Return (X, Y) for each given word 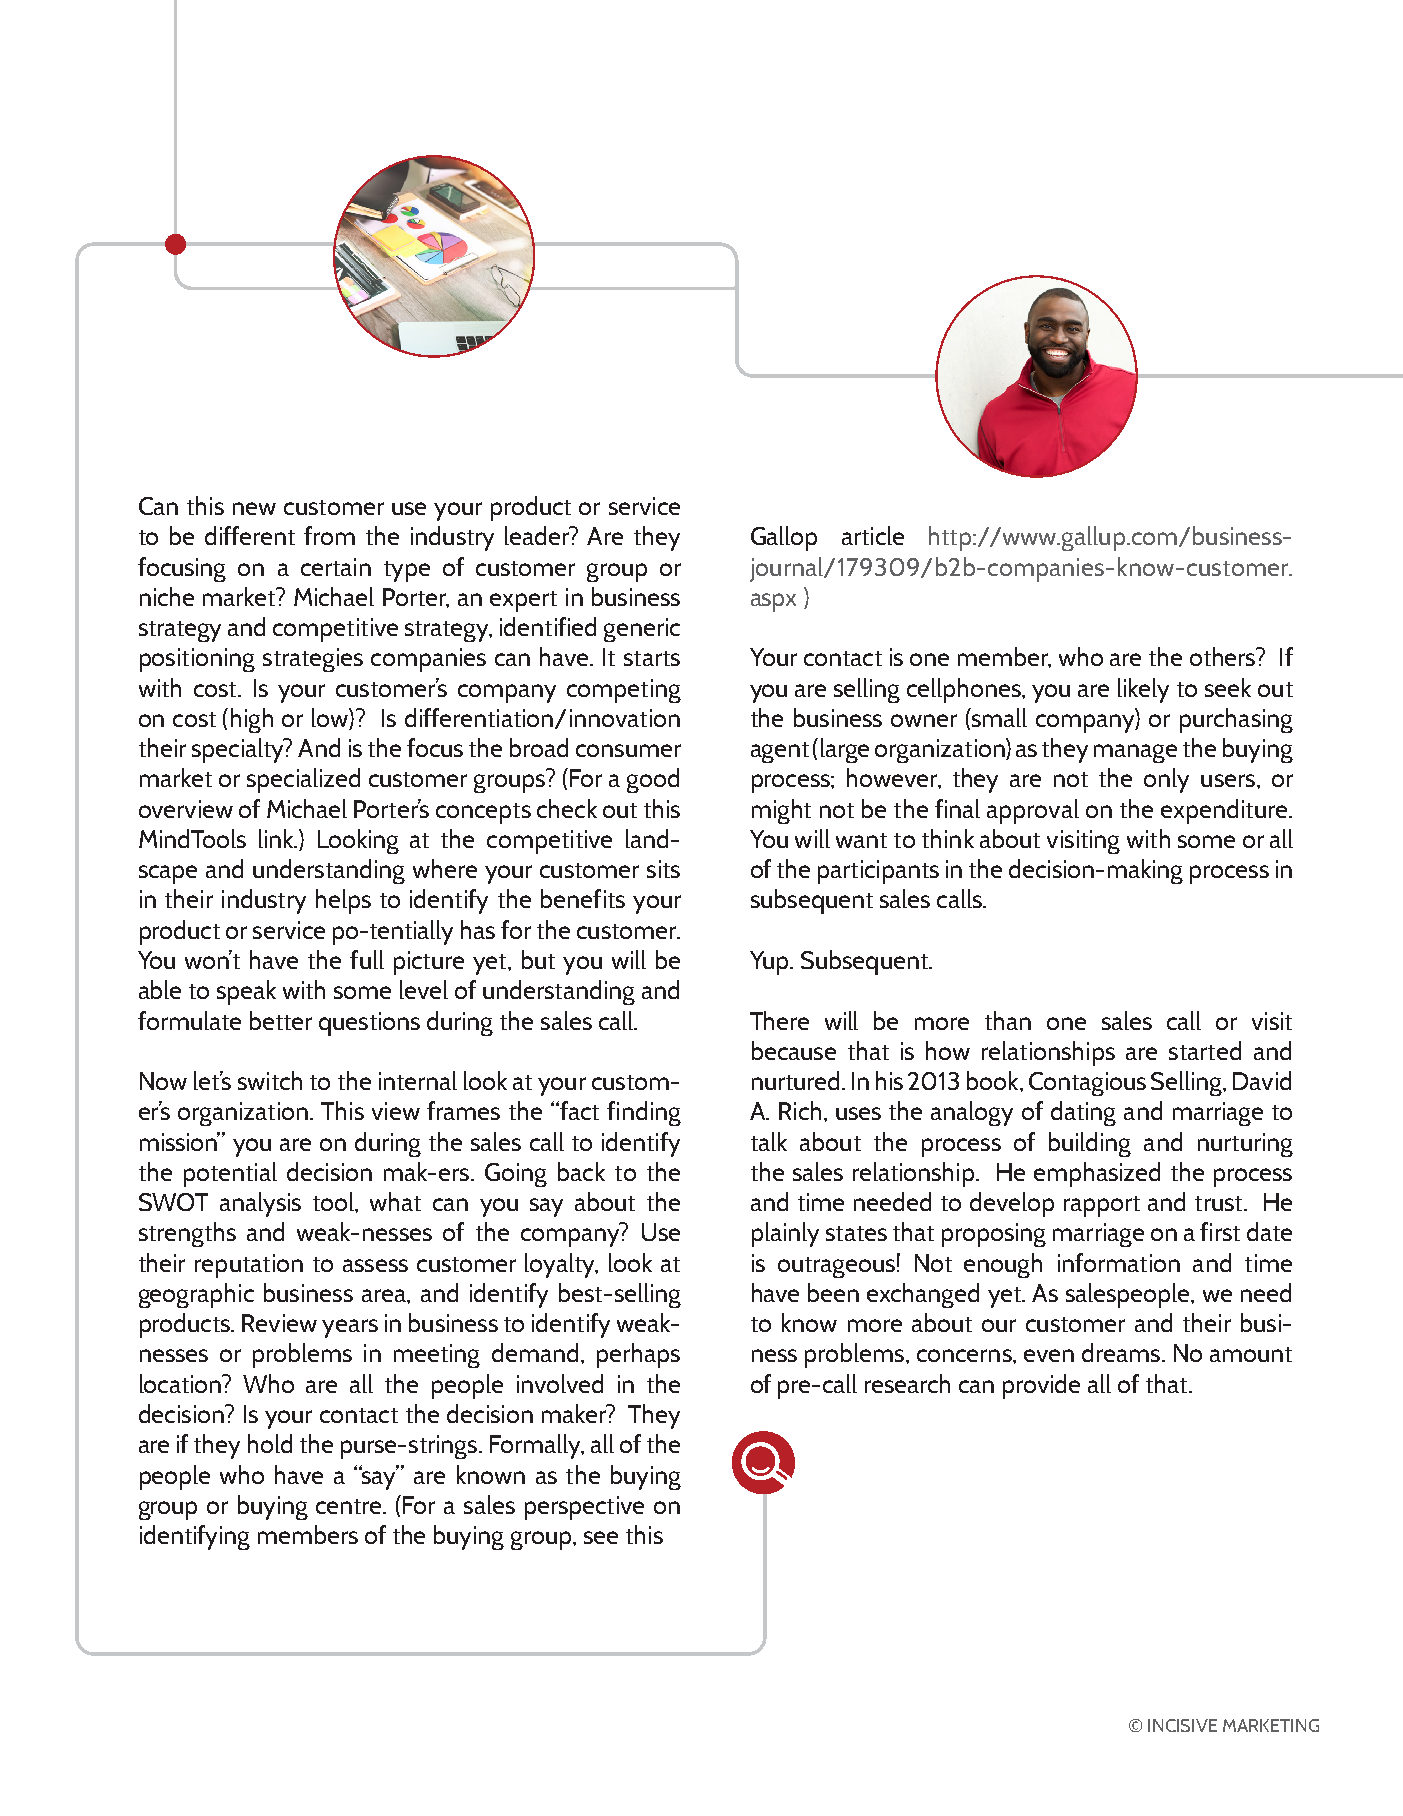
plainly (785, 1234)
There (779, 1020)
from (329, 535)
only (1166, 780)
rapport (1102, 1206)
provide (1041, 1386)
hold (270, 1443)
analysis (260, 1204)
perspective (584, 1508)
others (1224, 656)
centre (350, 1506)
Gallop (784, 538)
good (653, 780)
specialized (303, 780)
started (1205, 1050)
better (281, 1020)
